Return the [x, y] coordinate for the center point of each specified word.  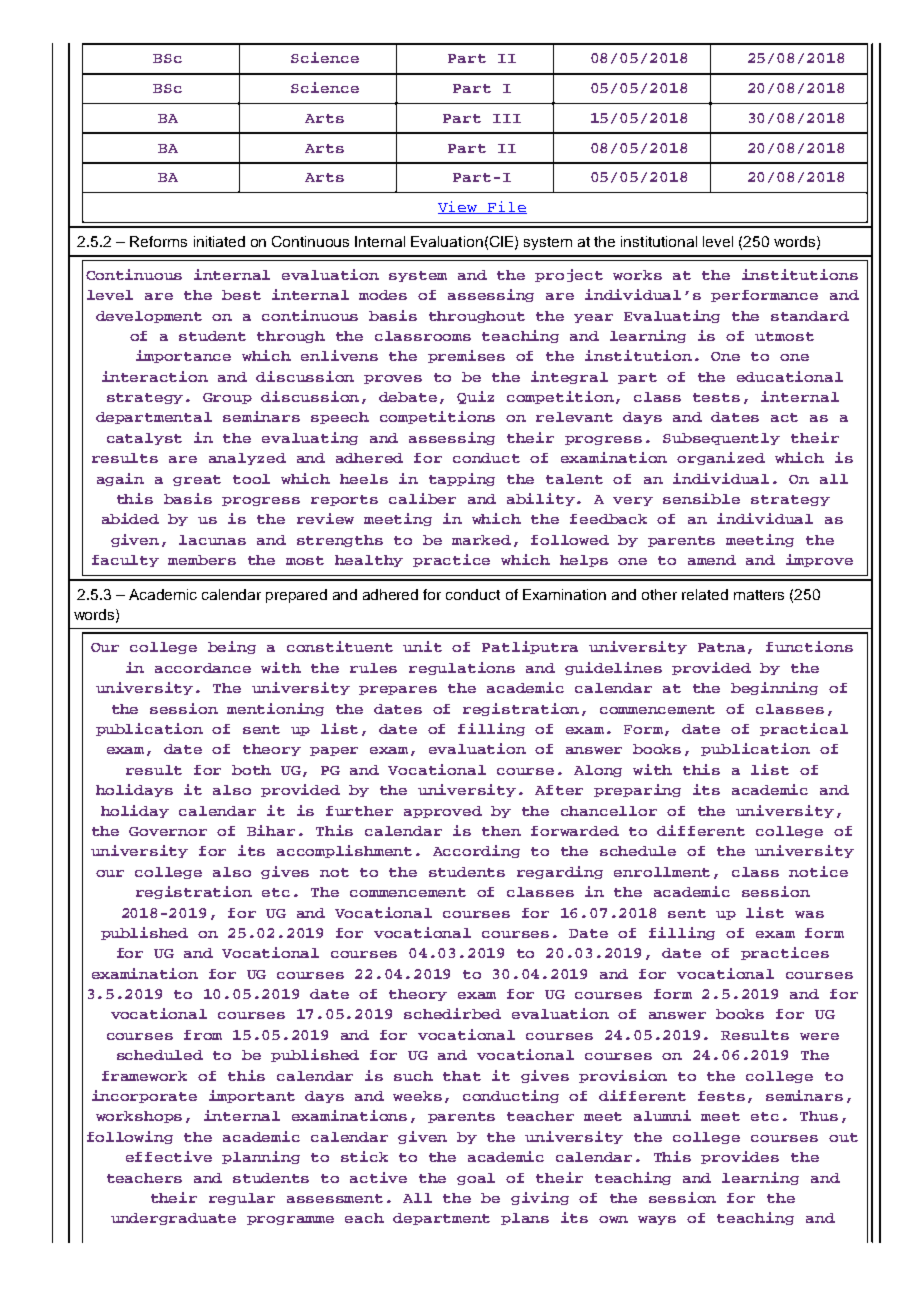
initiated [219, 241]
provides [740, 1157]
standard [810, 316]
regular [242, 1199]
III [507, 118]
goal [476, 1179]
